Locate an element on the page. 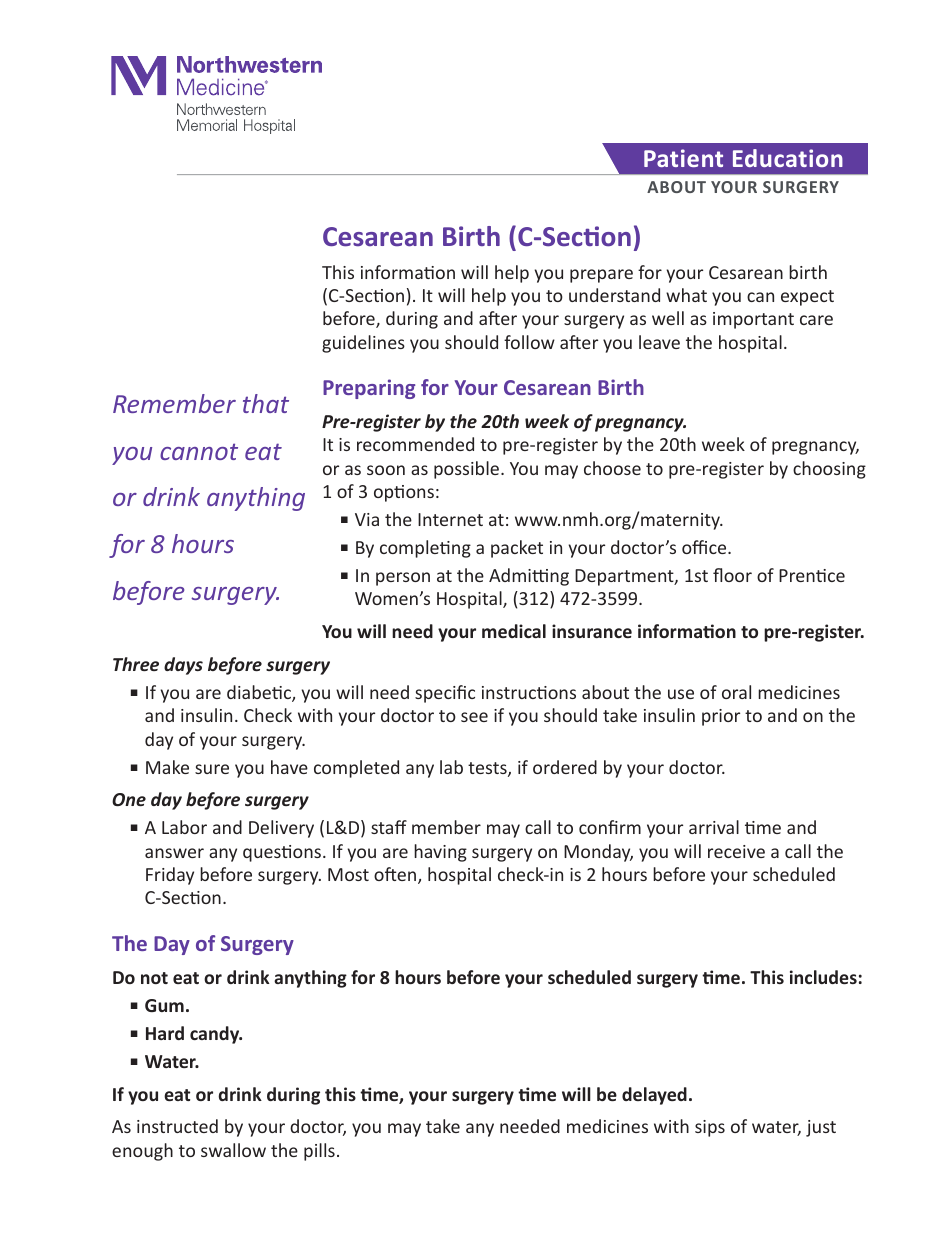 The width and height of the image is (952, 1233). prepare is located at coordinates (601, 276).
